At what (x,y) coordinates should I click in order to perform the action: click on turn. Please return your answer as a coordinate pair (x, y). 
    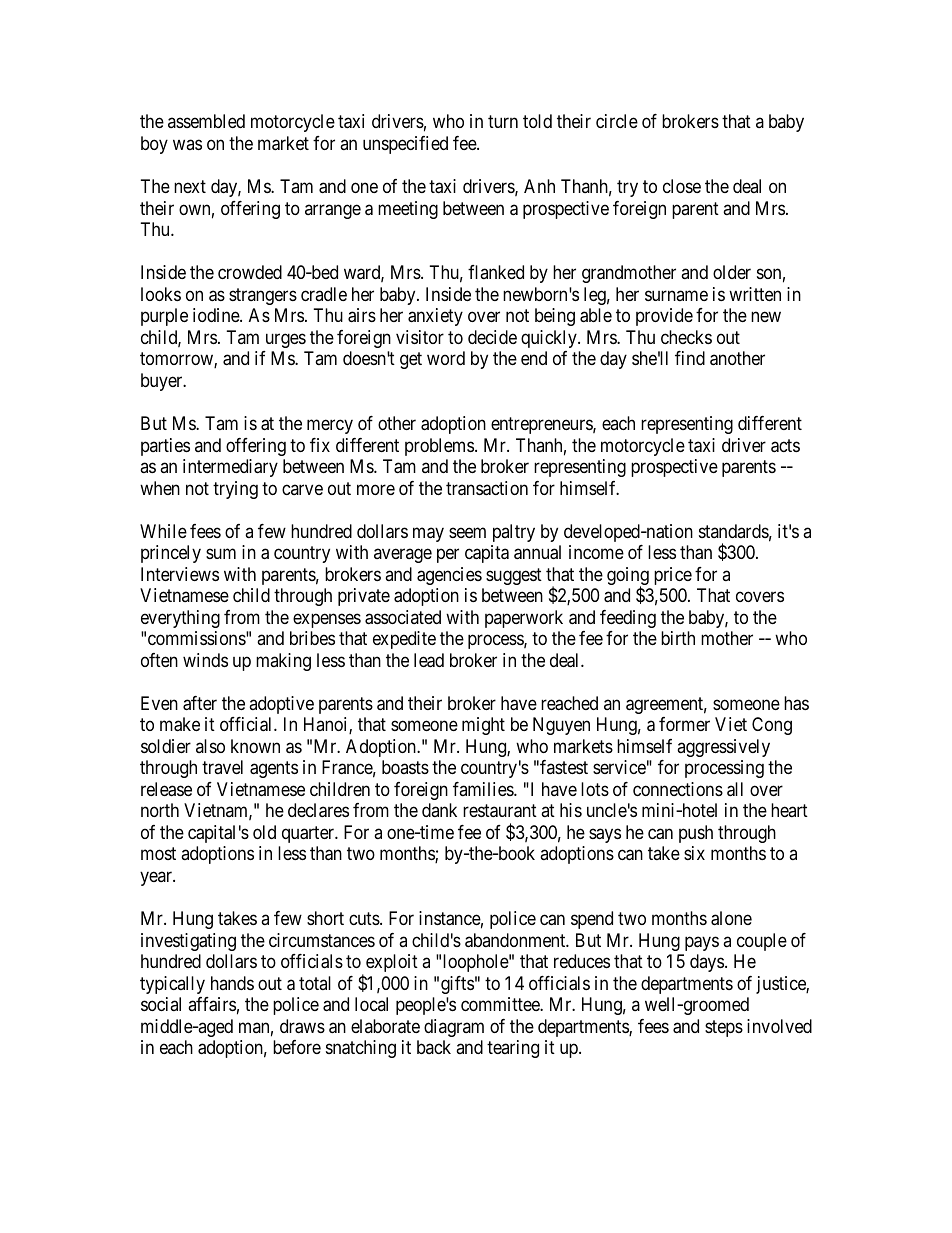
    Looking at the image, I should click on (503, 122).
